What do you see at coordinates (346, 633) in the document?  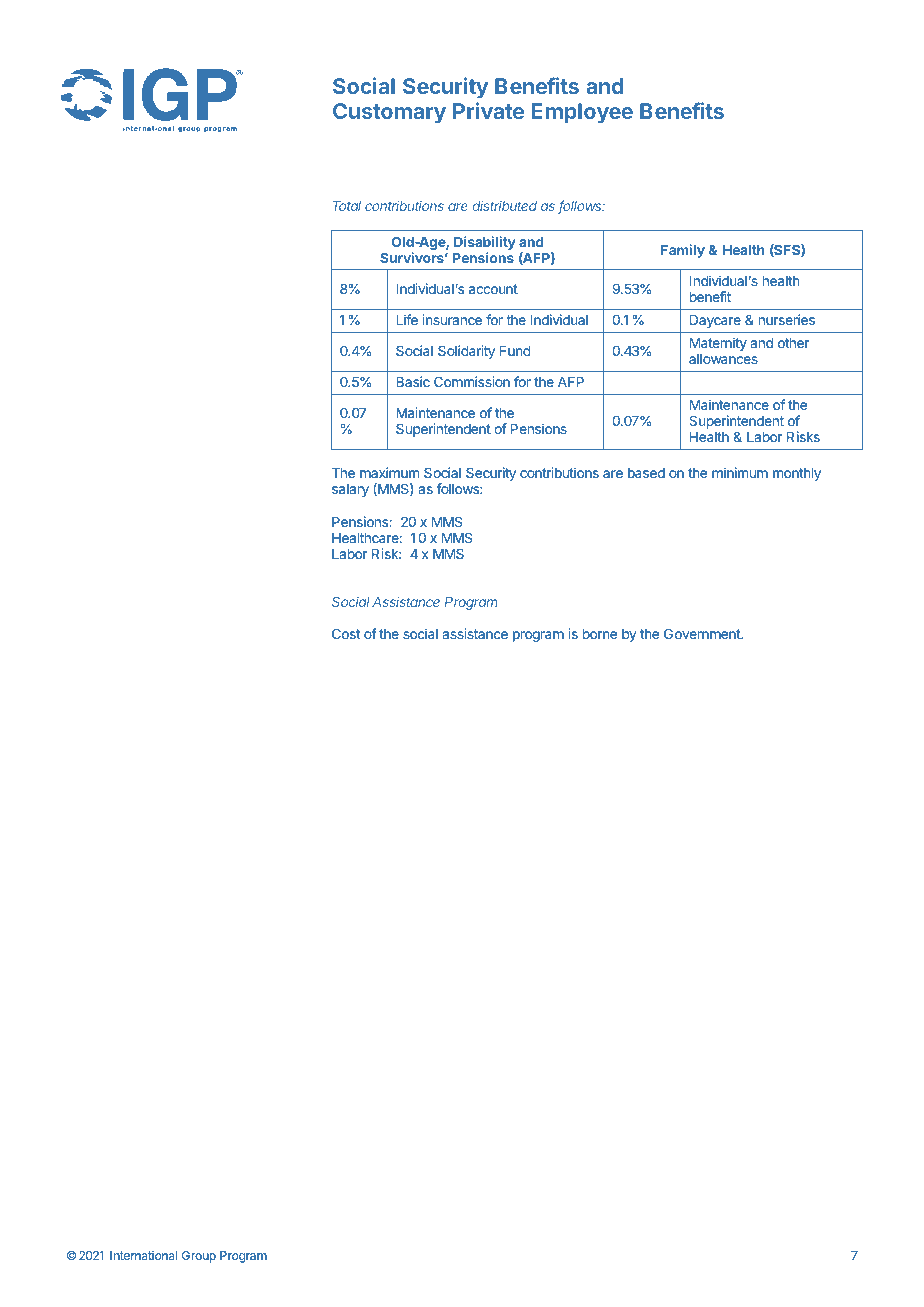 I see `Cost` at bounding box center [346, 633].
